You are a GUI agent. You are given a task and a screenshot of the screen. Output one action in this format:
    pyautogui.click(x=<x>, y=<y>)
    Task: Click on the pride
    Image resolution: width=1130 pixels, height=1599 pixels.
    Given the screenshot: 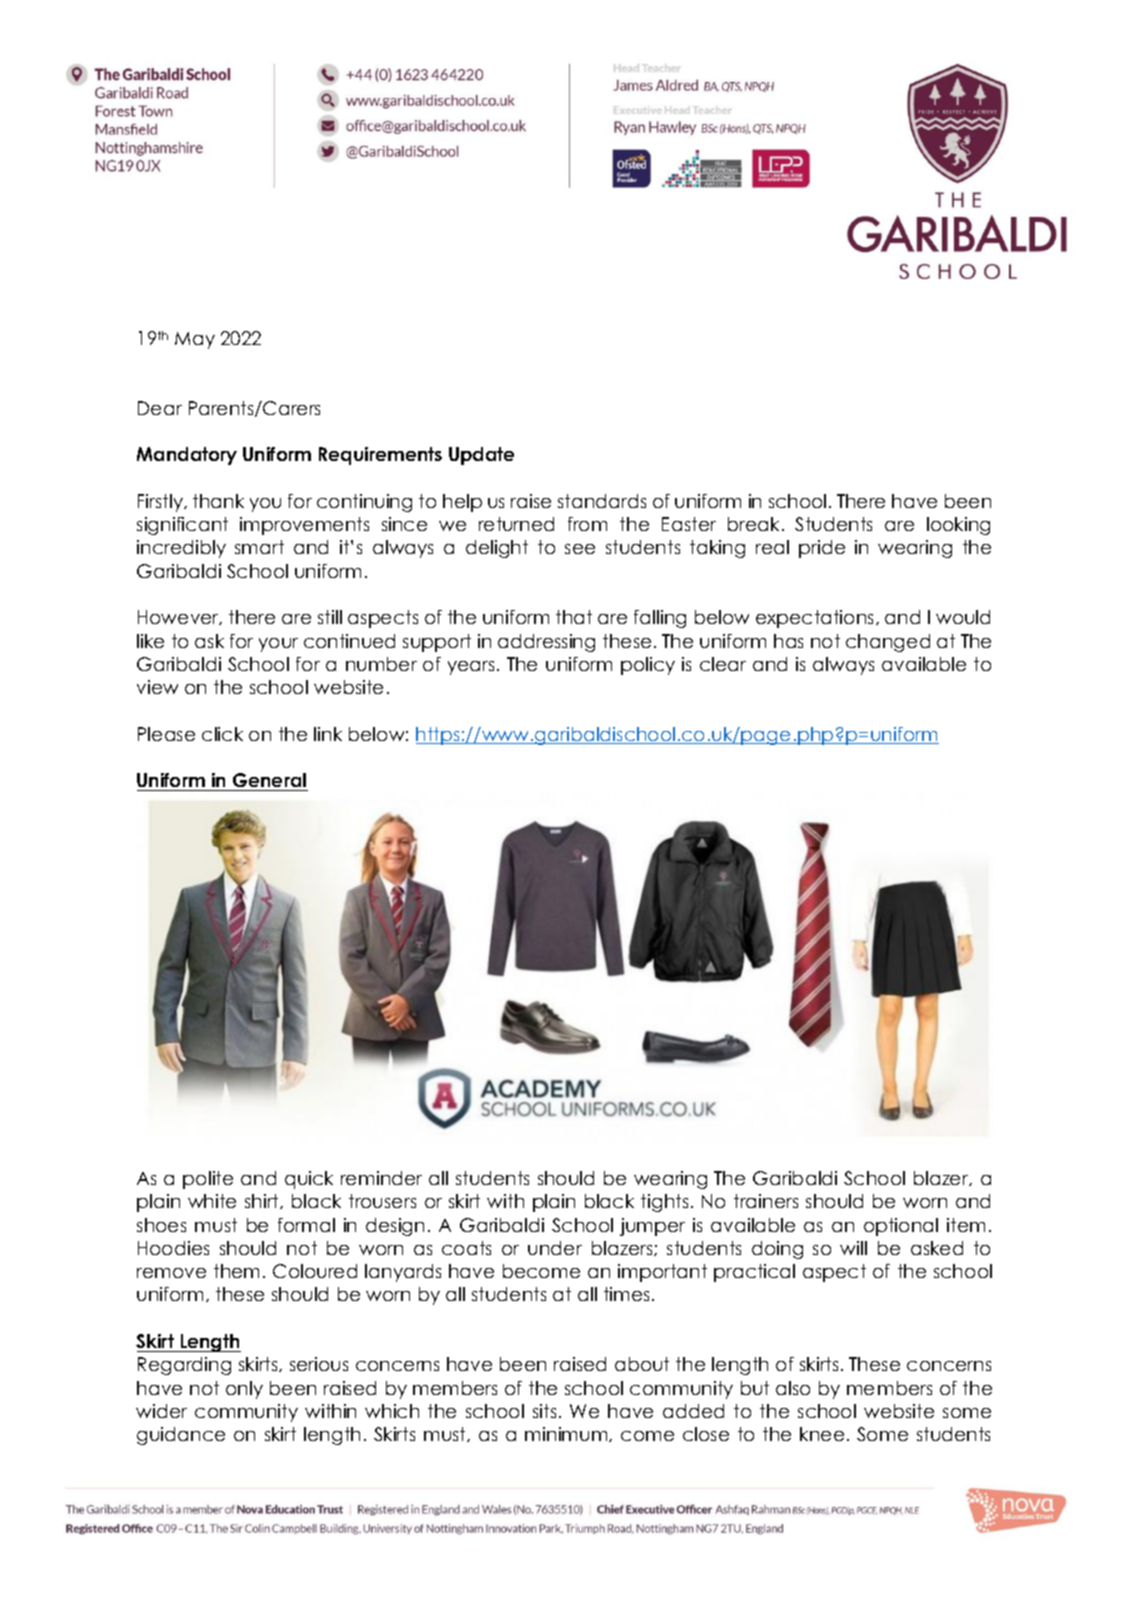 What is the action you would take?
    pyautogui.click(x=822, y=549)
